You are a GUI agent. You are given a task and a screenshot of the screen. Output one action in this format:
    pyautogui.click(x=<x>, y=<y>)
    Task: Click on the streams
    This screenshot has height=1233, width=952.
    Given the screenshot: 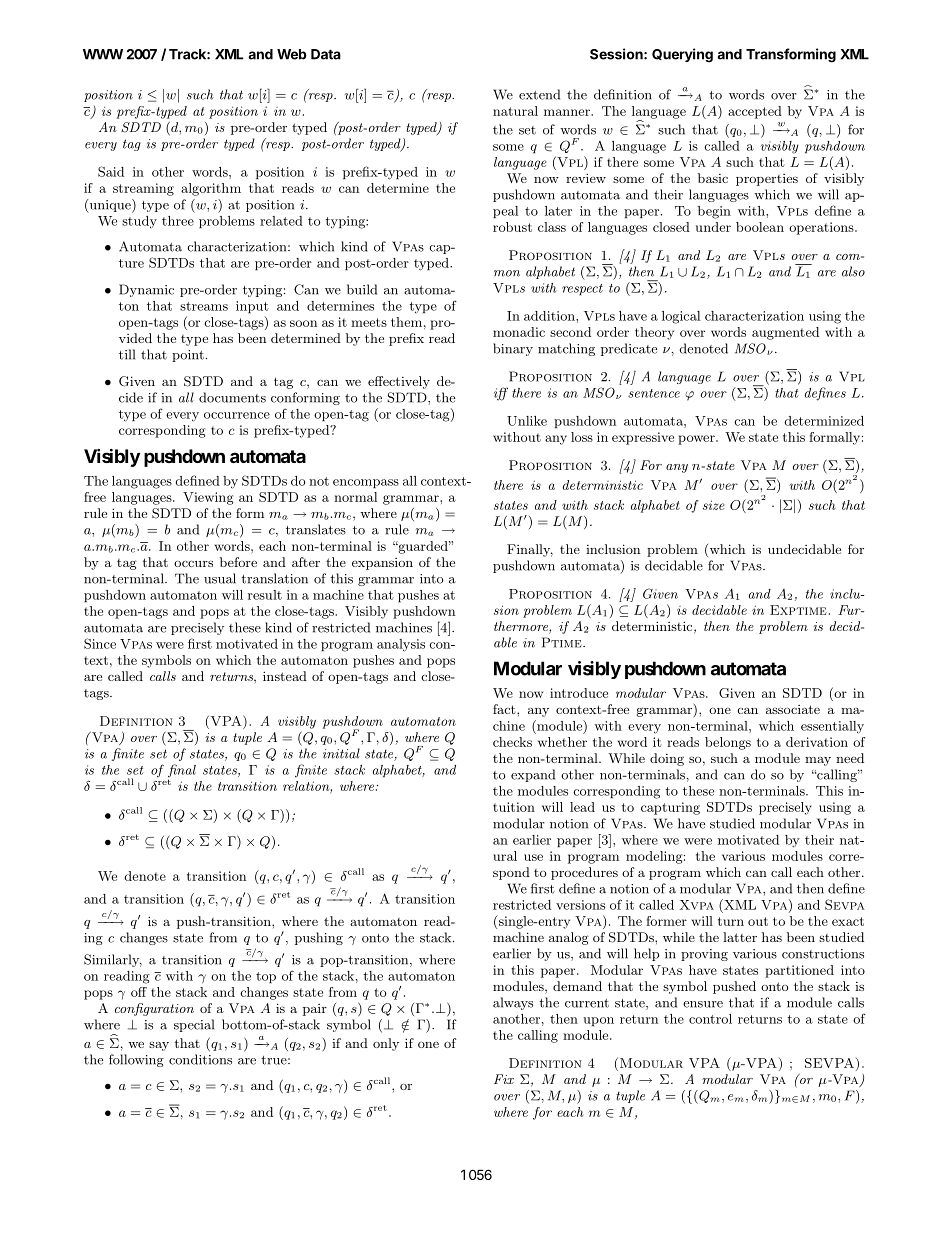 What is the action you would take?
    pyautogui.click(x=204, y=306)
